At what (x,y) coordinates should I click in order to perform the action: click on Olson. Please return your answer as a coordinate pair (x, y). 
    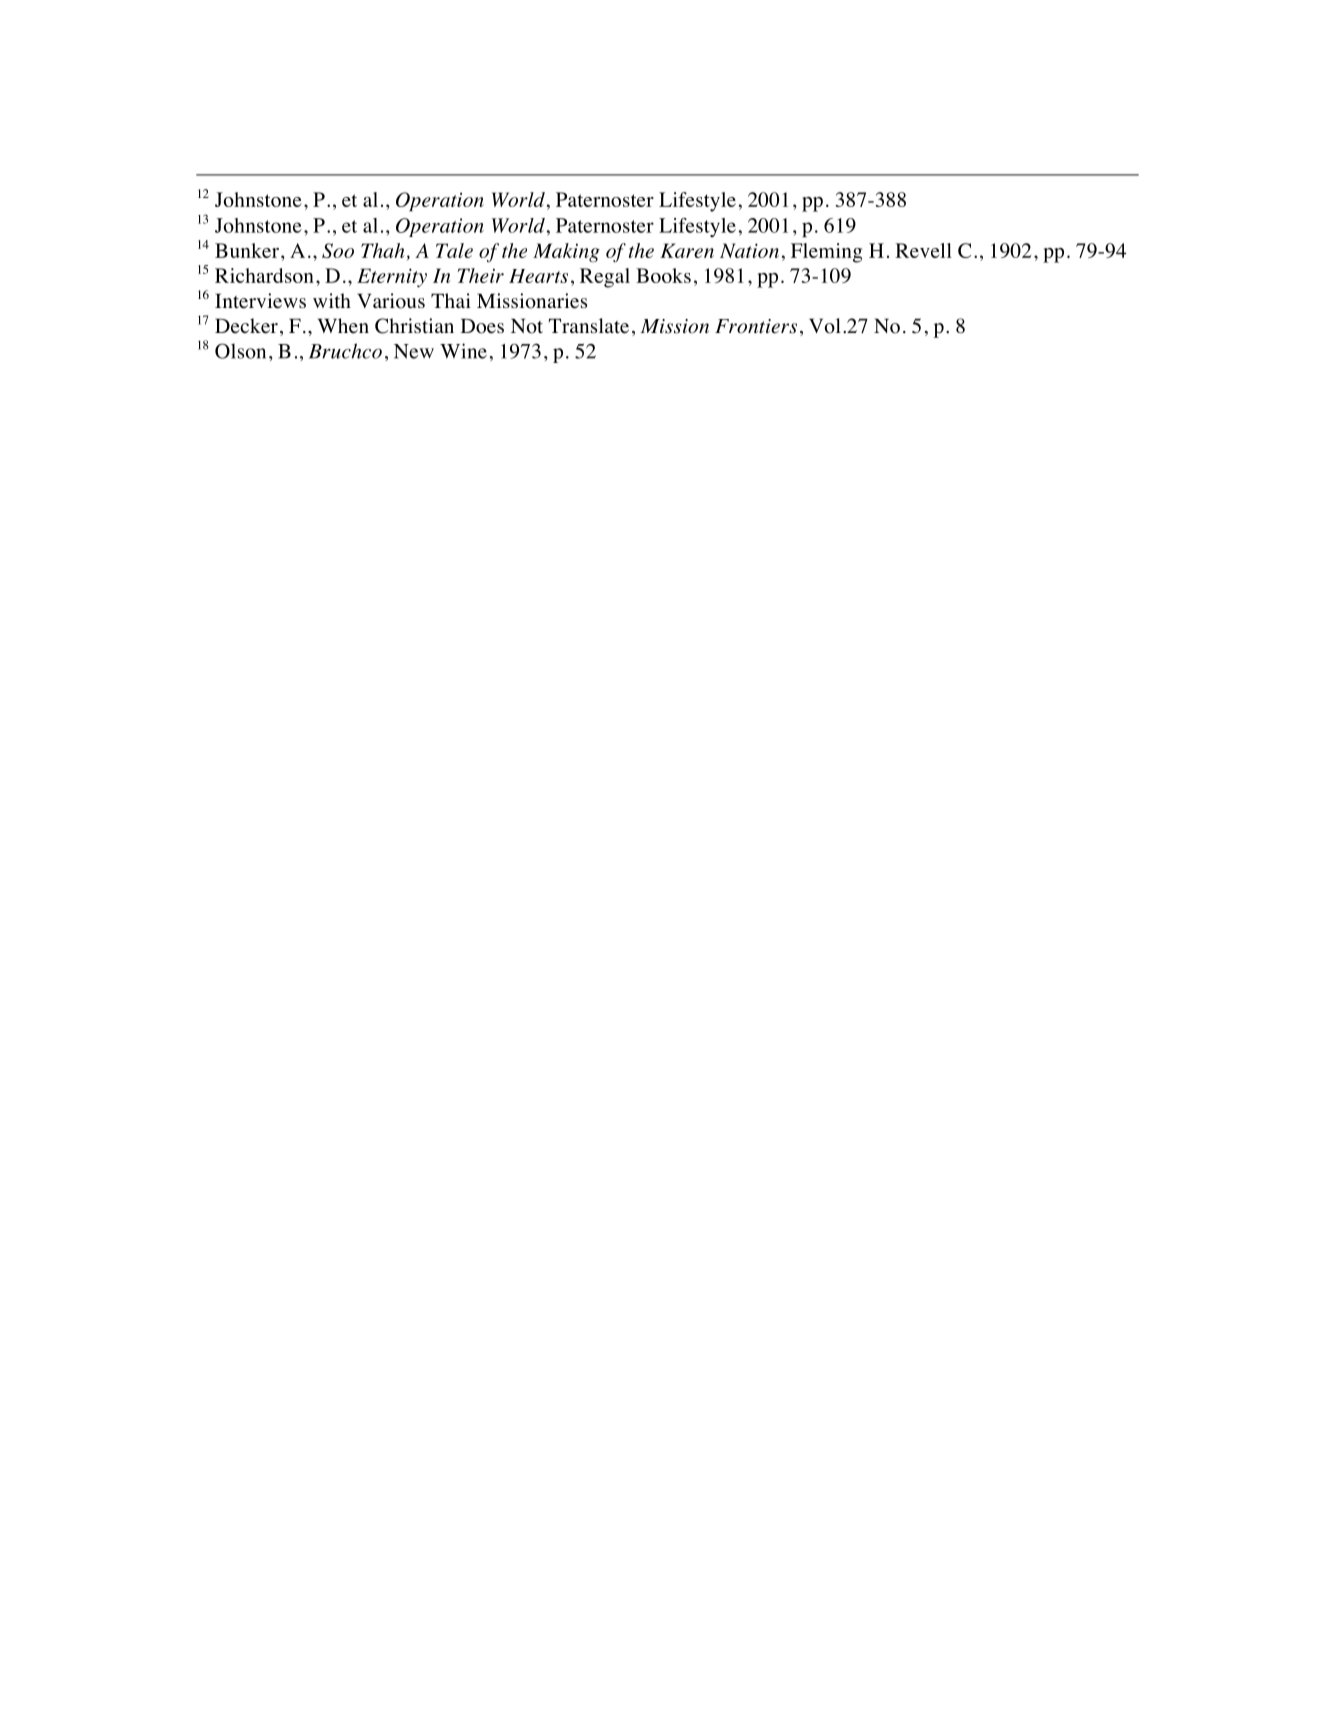
    Looking at the image, I should click on (240, 351).
